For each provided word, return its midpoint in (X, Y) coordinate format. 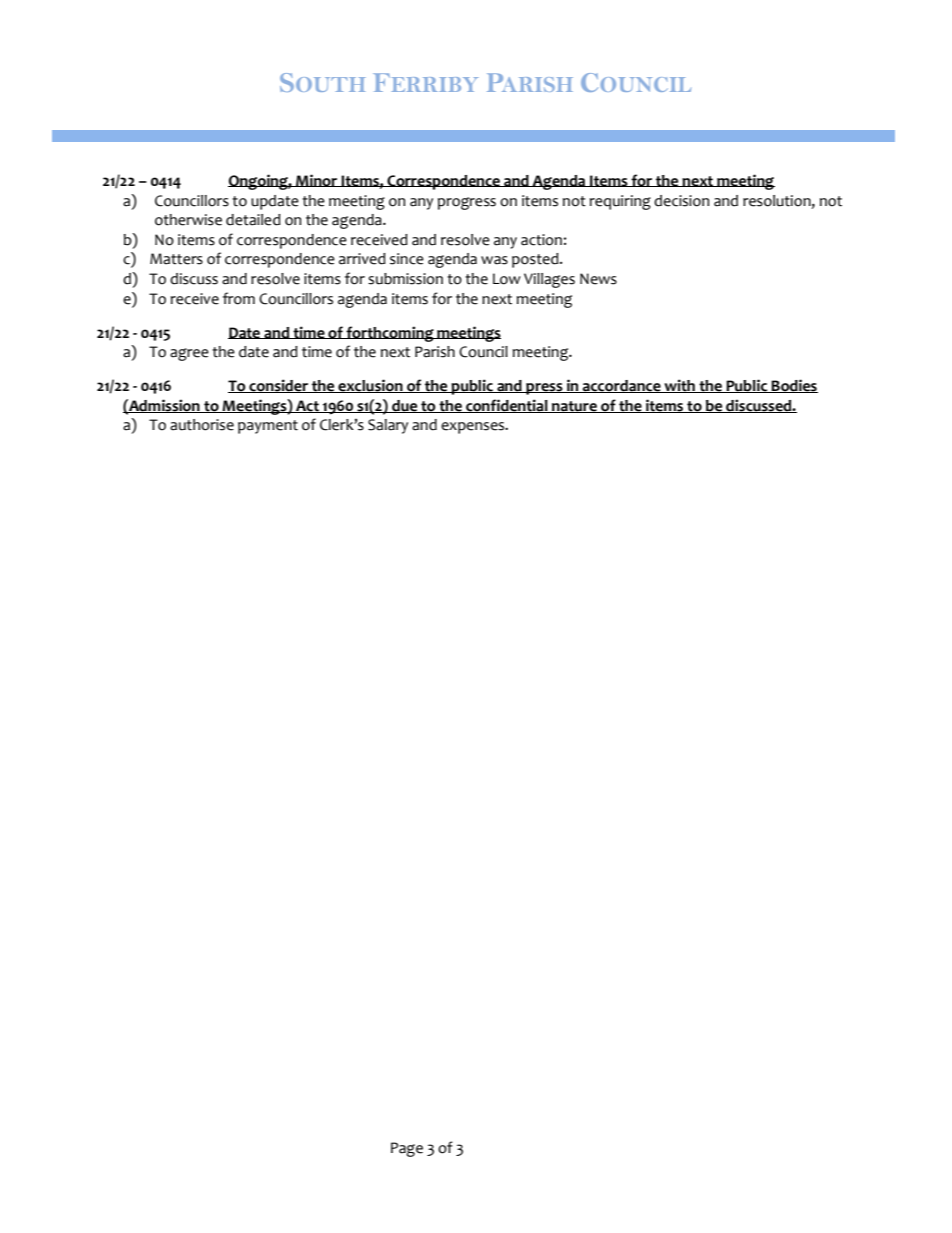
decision (681, 201)
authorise (202, 425)
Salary (388, 426)
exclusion (370, 386)
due (405, 406)
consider (279, 386)
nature (574, 407)
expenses (474, 428)
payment (268, 427)
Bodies (794, 386)
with (679, 386)
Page (407, 1149)
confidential (507, 406)
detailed (253, 220)
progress (467, 203)
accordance (622, 386)
